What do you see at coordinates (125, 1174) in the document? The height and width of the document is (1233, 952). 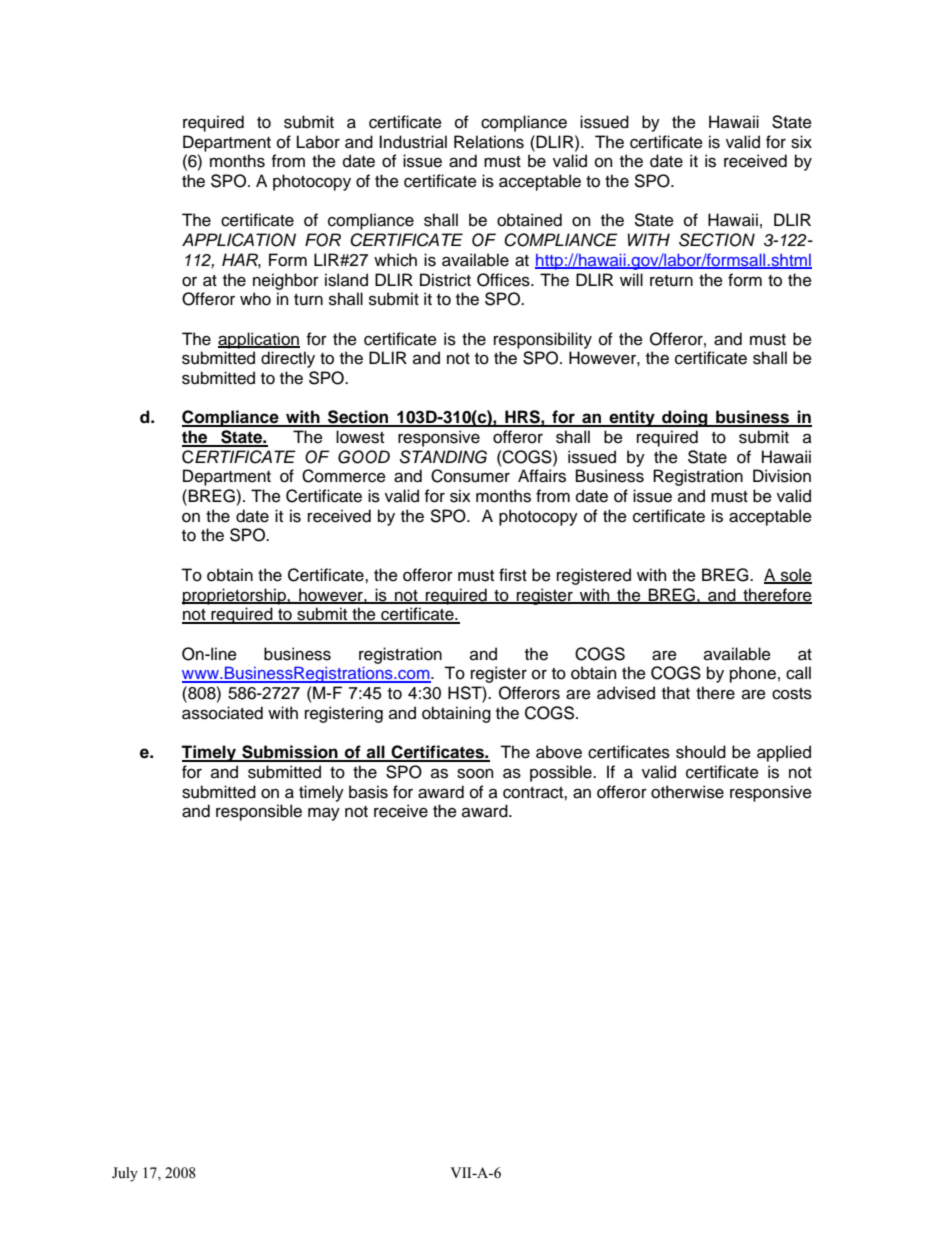 I see `July` at bounding box center [125, 1174].
